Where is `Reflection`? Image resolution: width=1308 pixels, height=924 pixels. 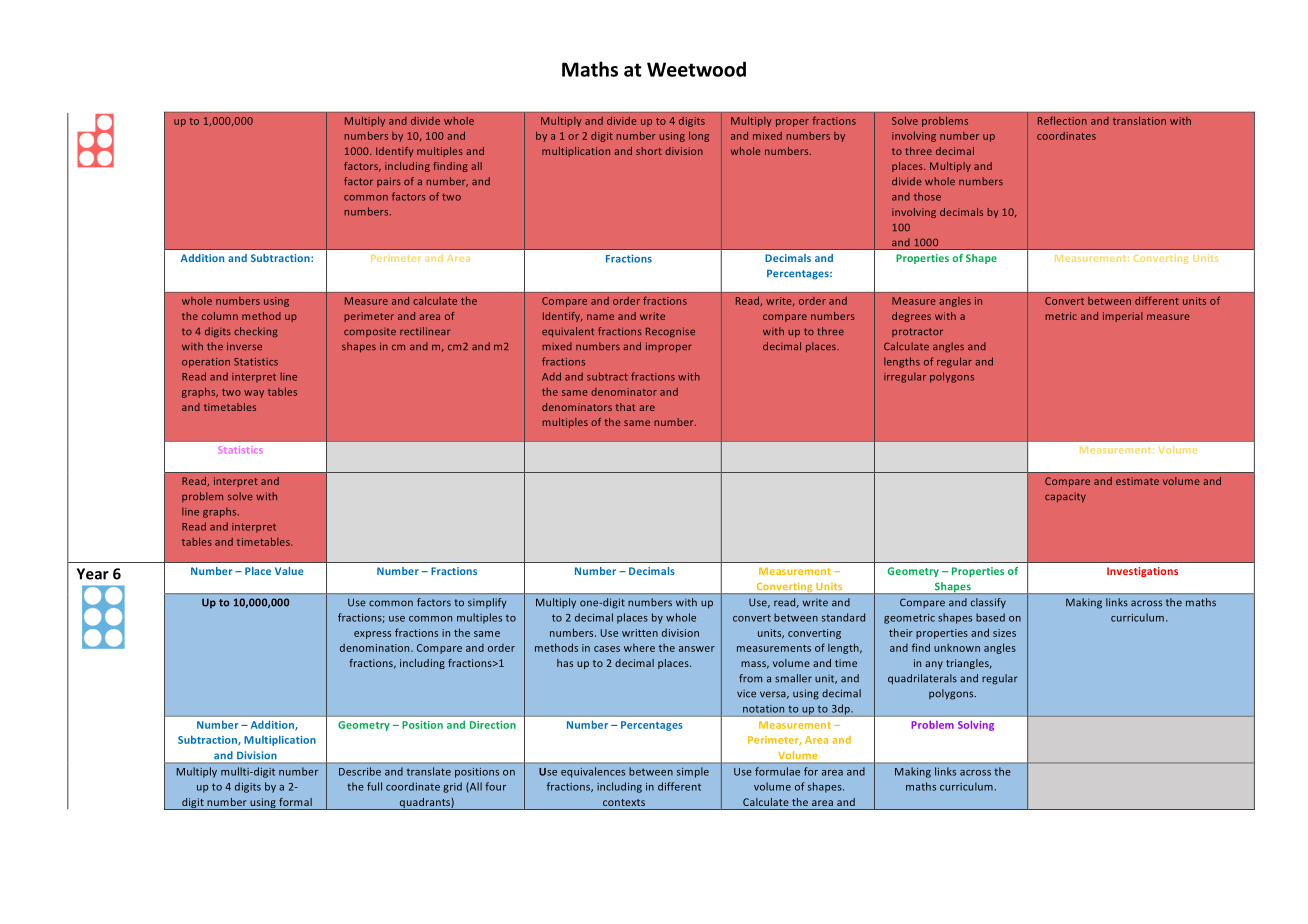 Reflection is located at coordinates (1062, 120).
